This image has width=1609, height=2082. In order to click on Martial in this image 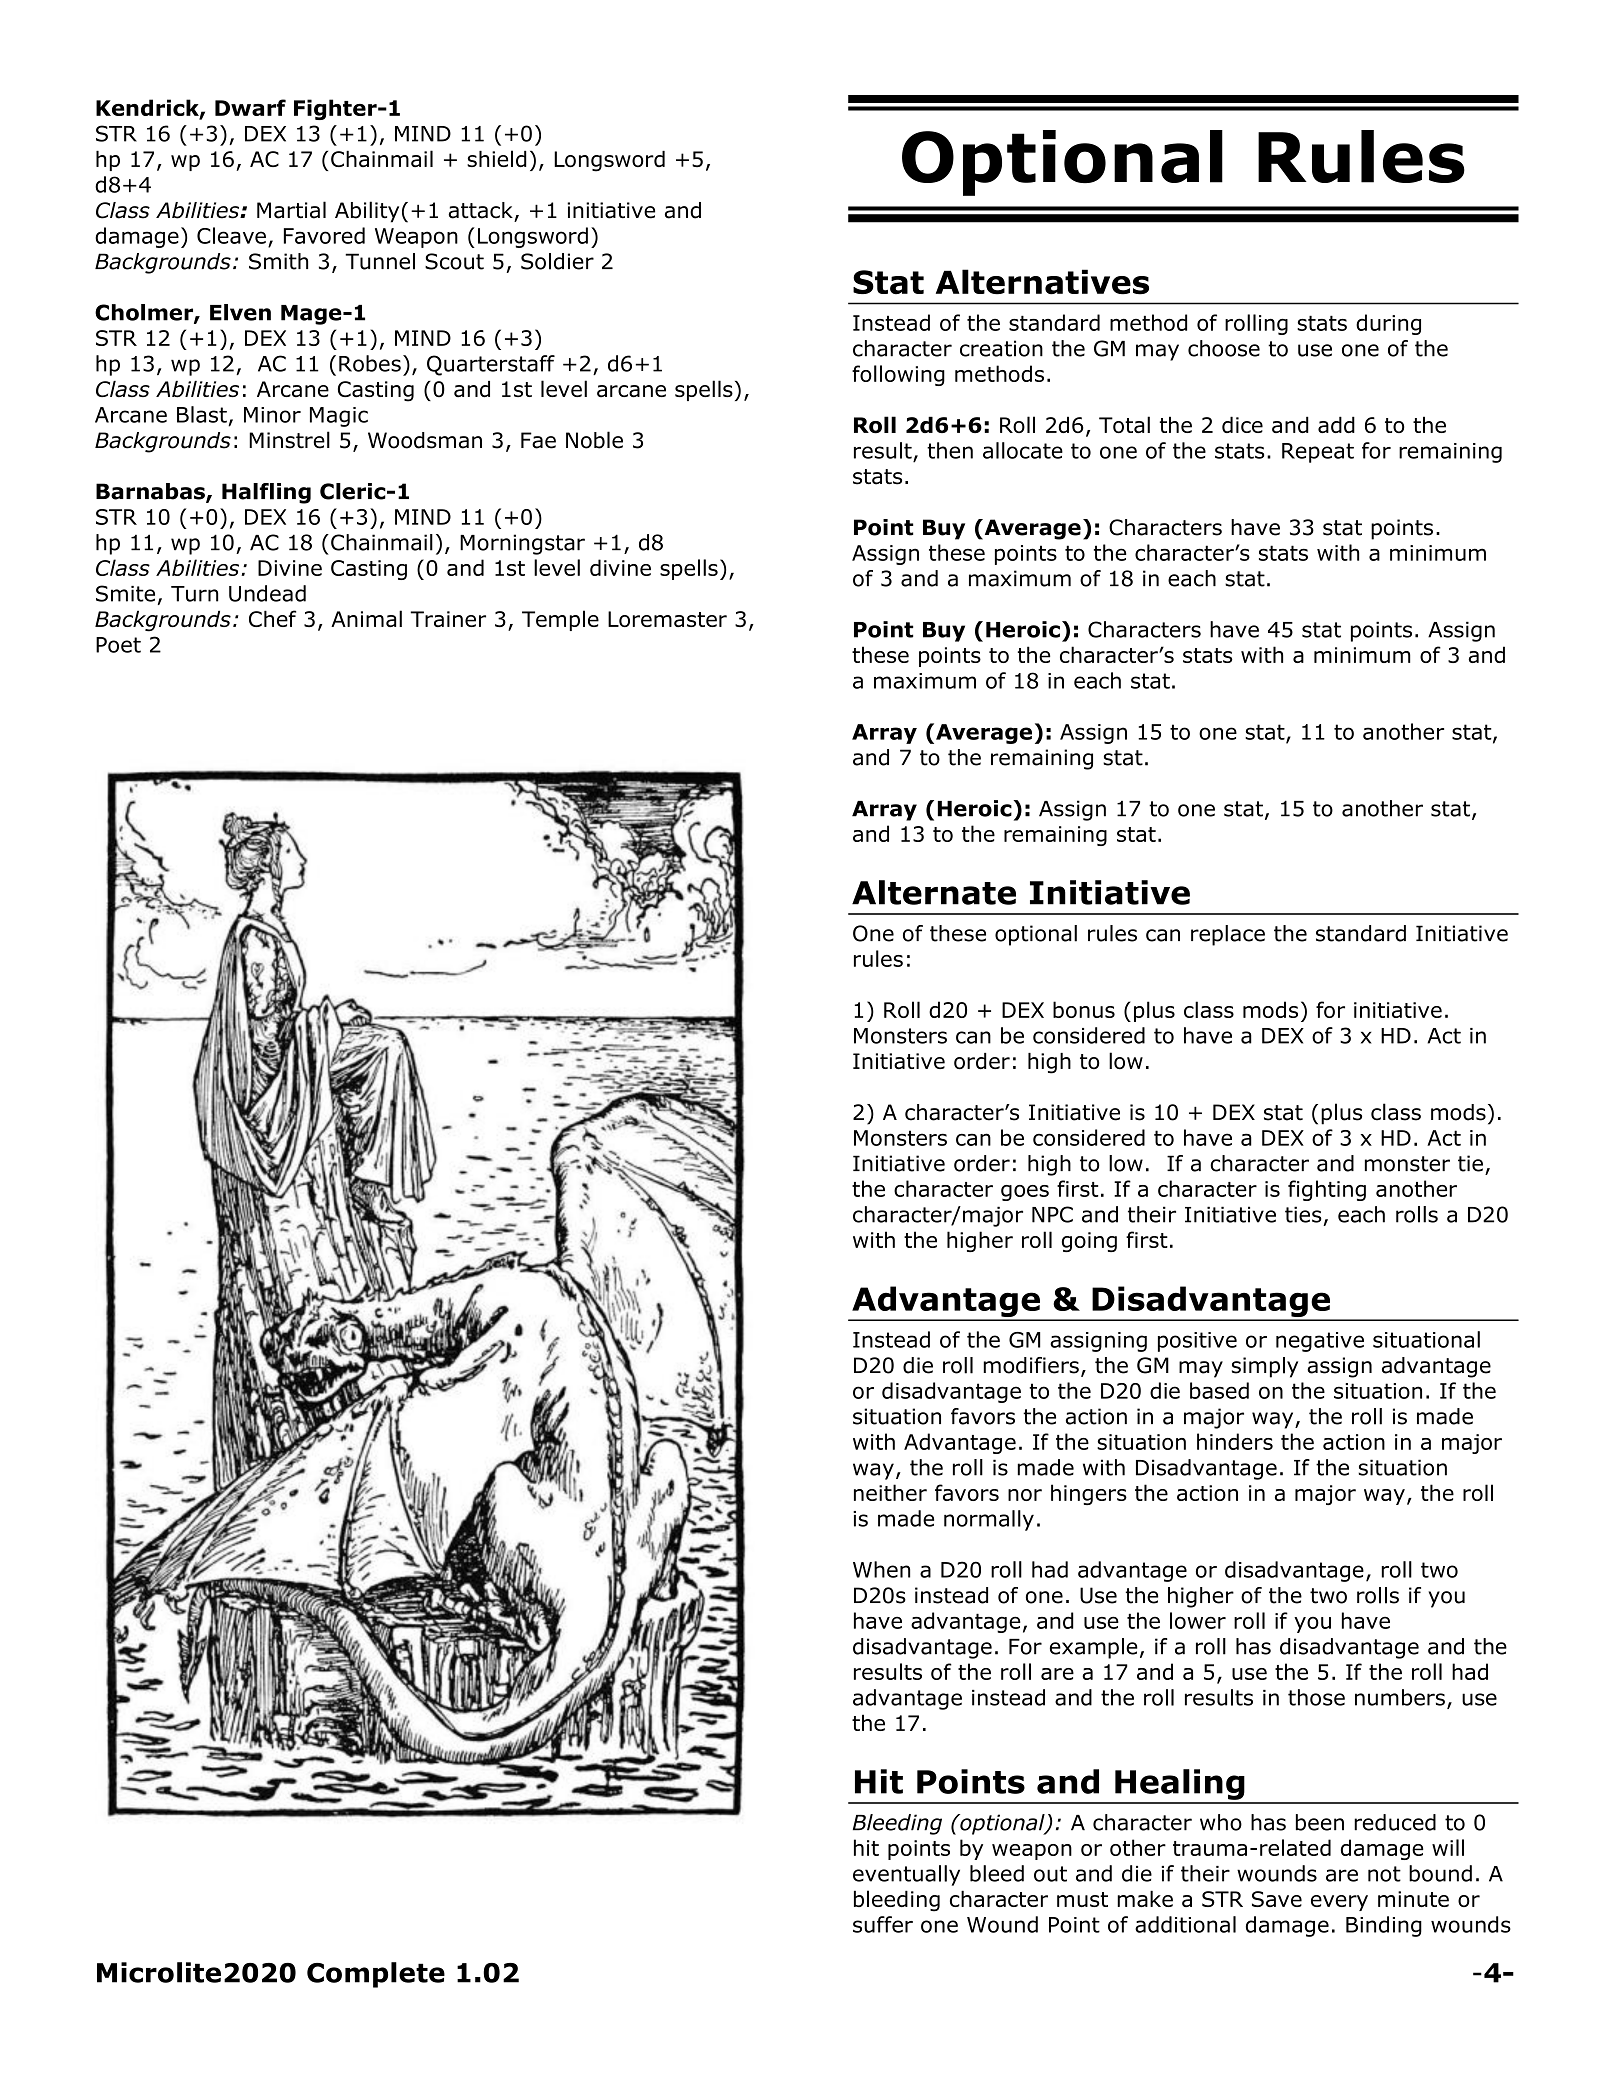, I will do `click(291, 210)`.
